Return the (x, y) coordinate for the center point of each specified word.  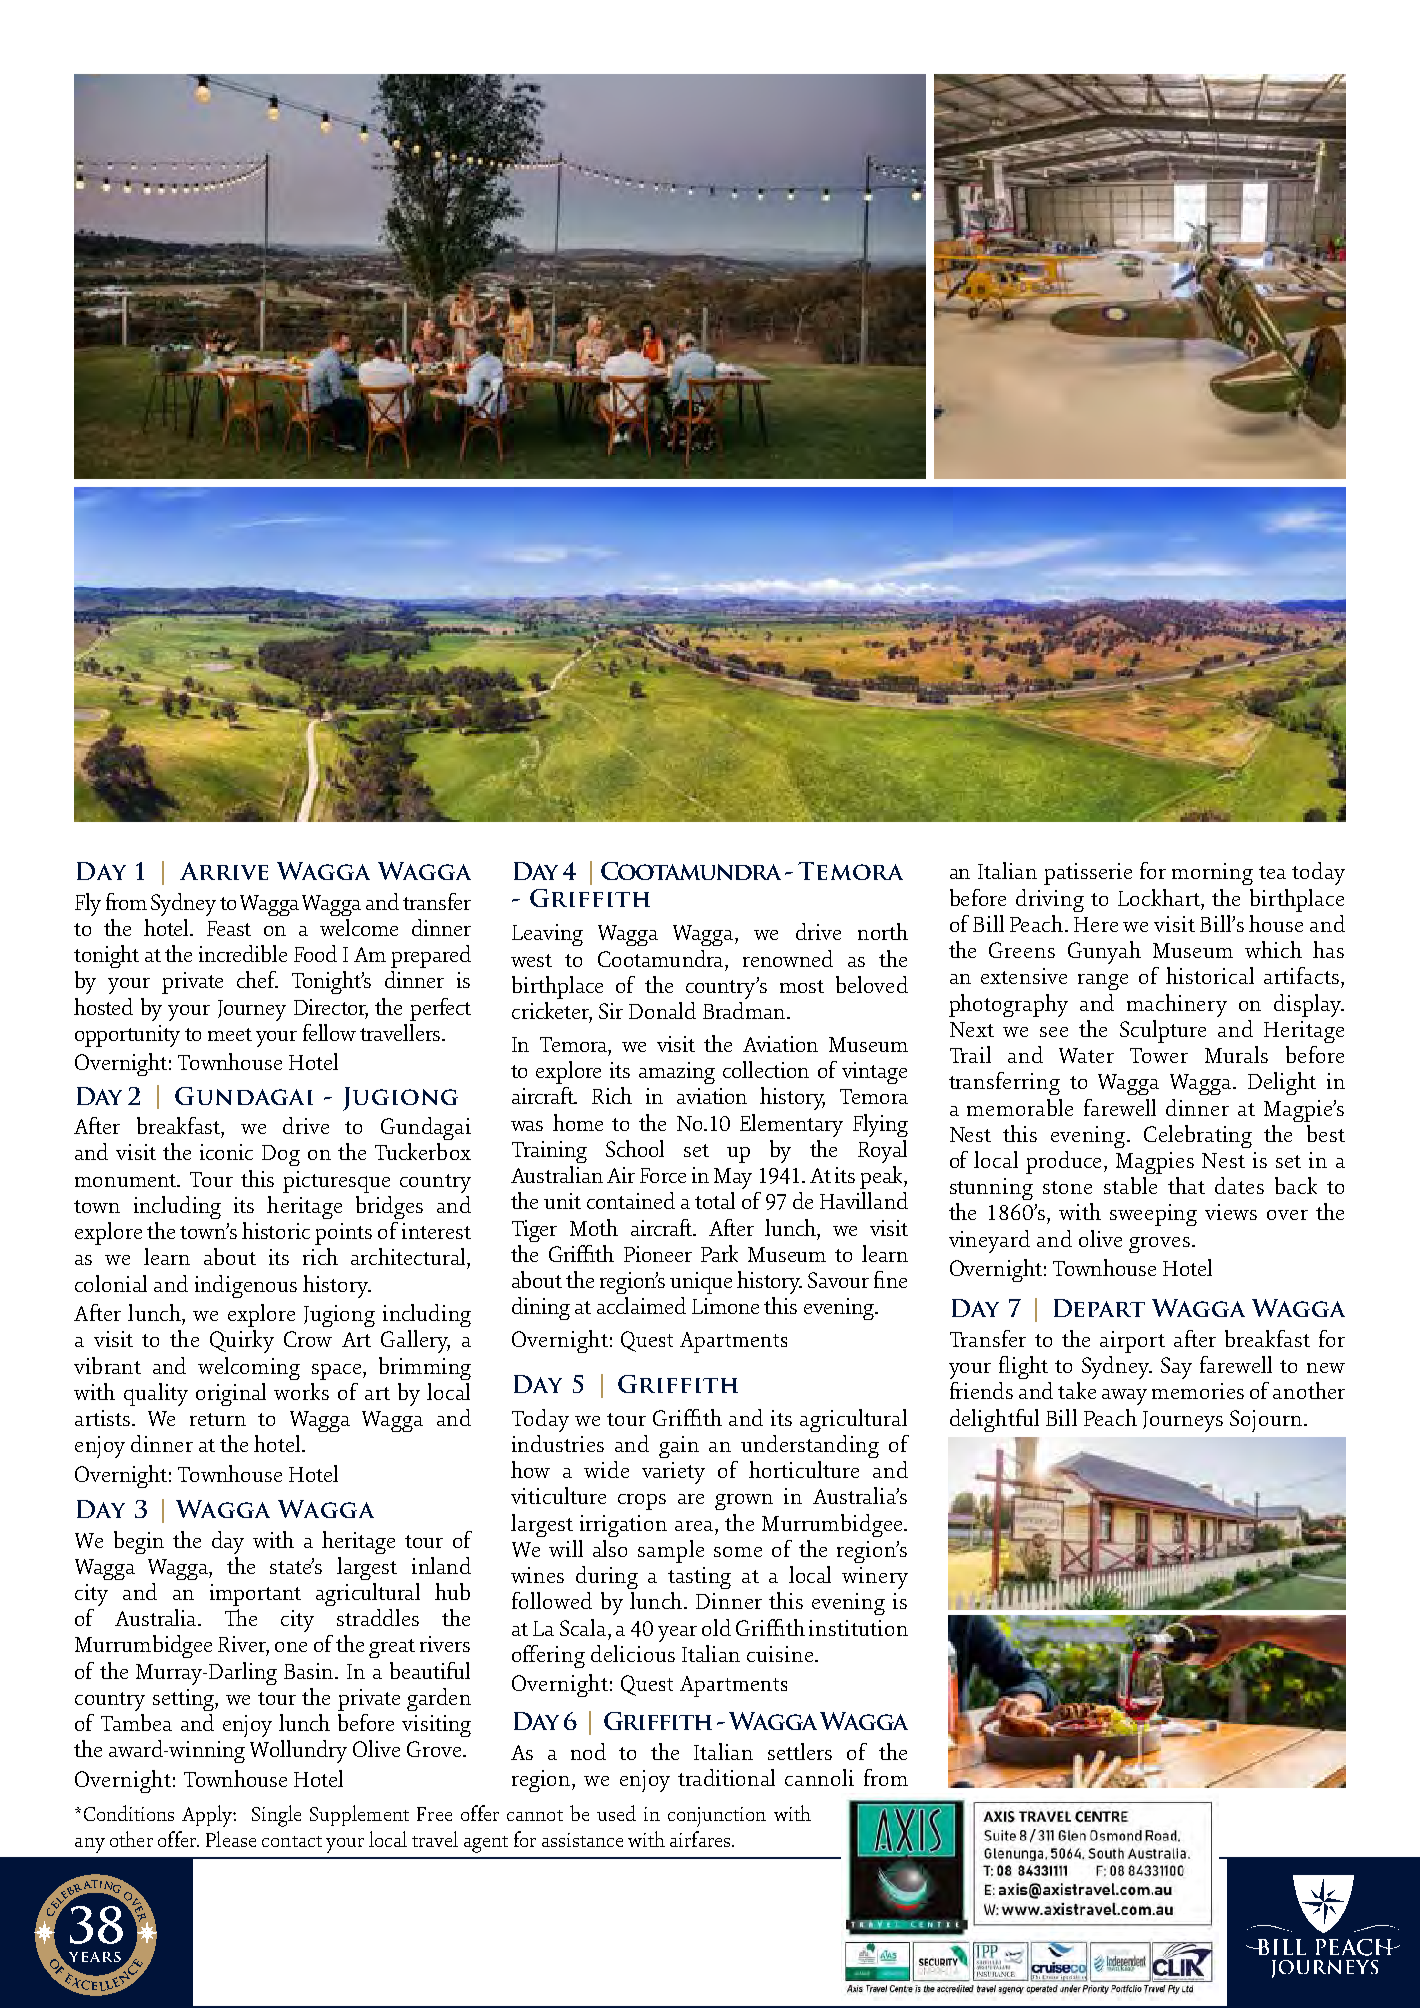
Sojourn (1267, 1421)
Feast (229, 928)
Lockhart (1160, 897)
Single (276, 1816)
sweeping (1153, 1215)
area (695, 1526)
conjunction (717, 1817)
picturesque (336, 1182)
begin (139, 1542)
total (715, 1200)
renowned (788, 958)
